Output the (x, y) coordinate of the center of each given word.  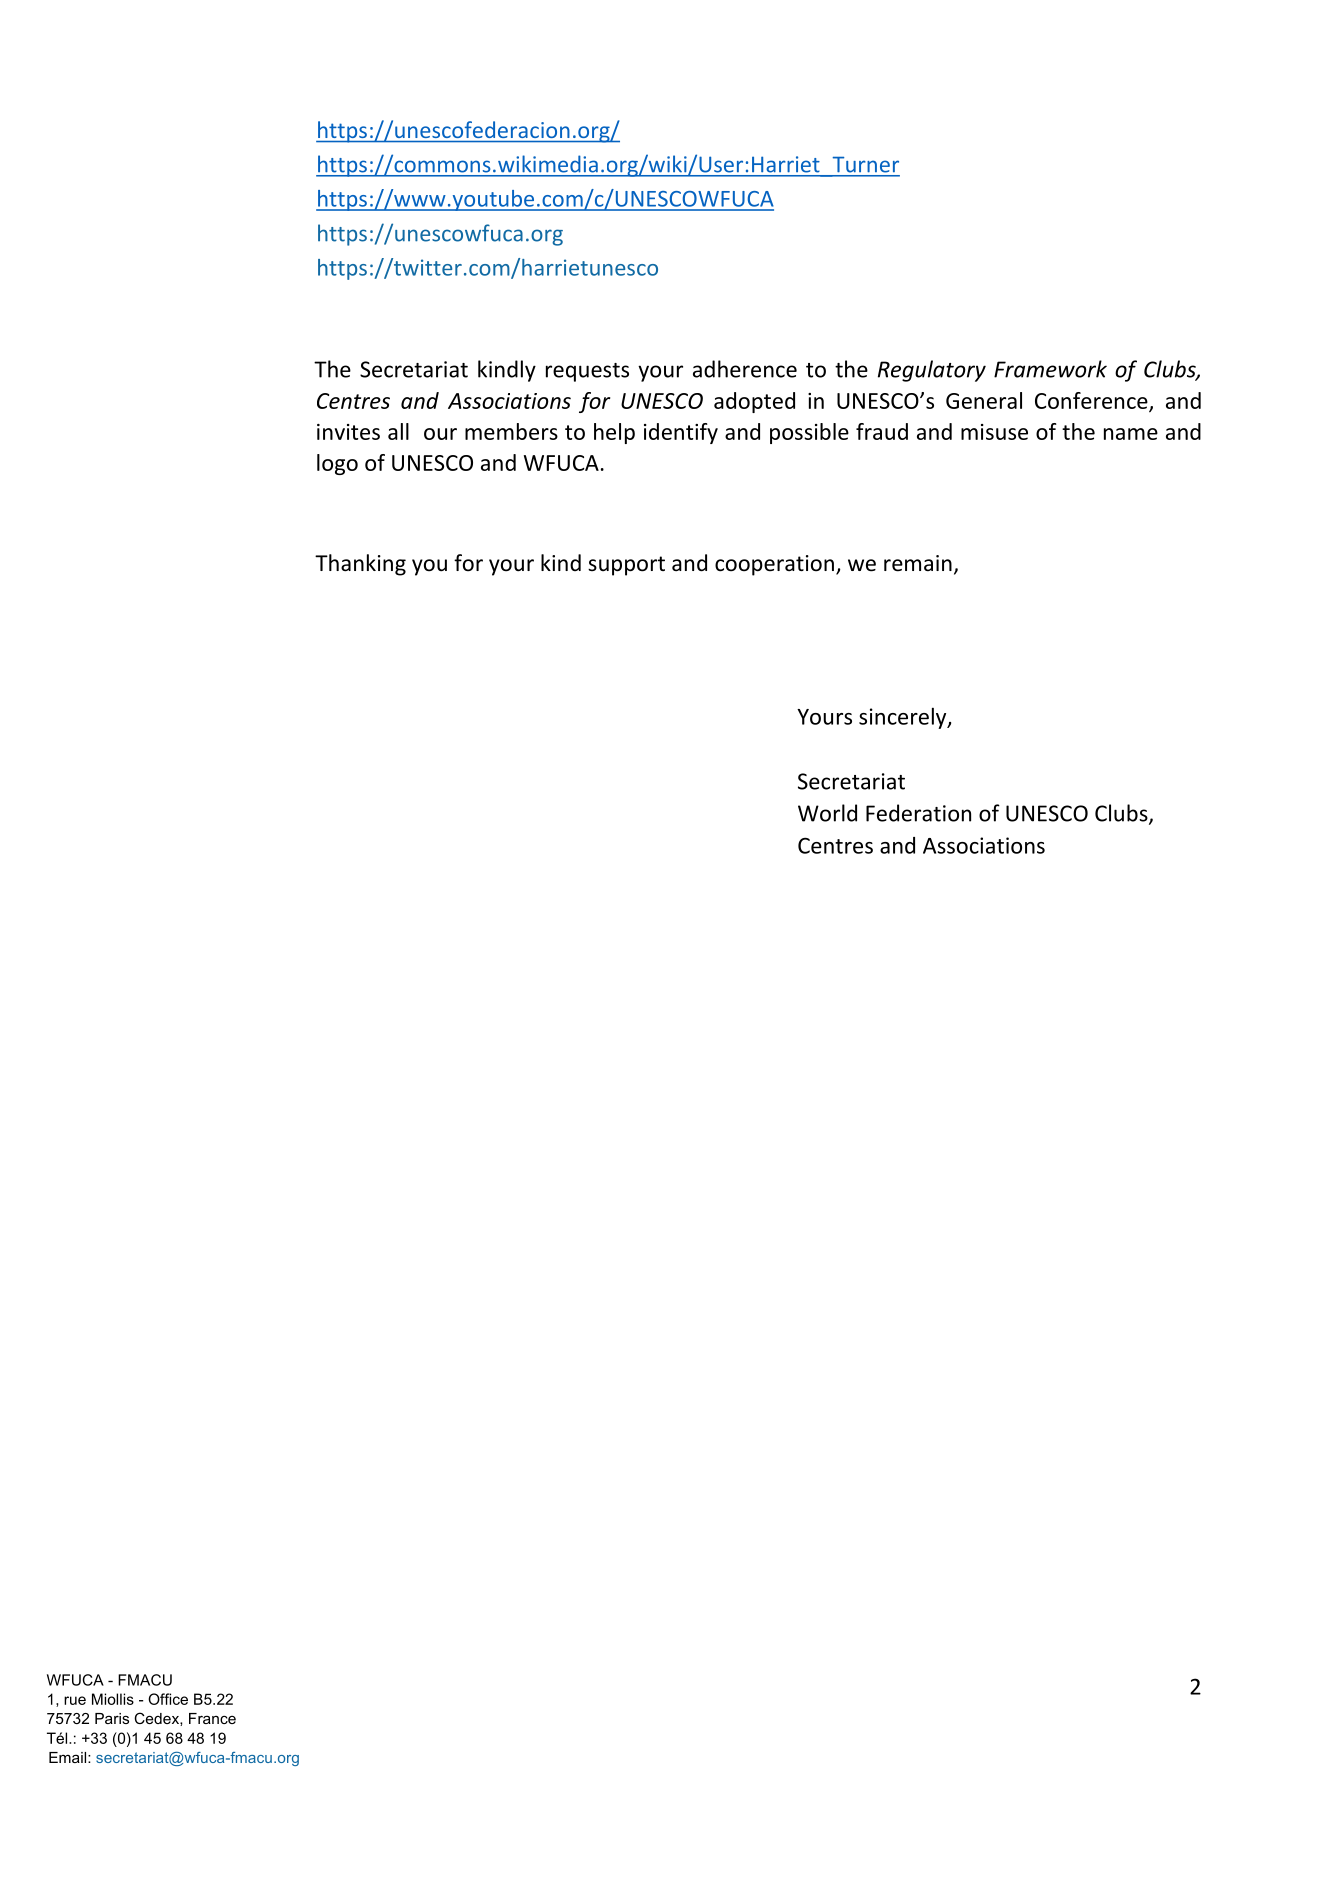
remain (918, 563)
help (614, 433)
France (212, 1718)
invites (348, 432)
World (827, 813)
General (984, 400)
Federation (918, 813)
